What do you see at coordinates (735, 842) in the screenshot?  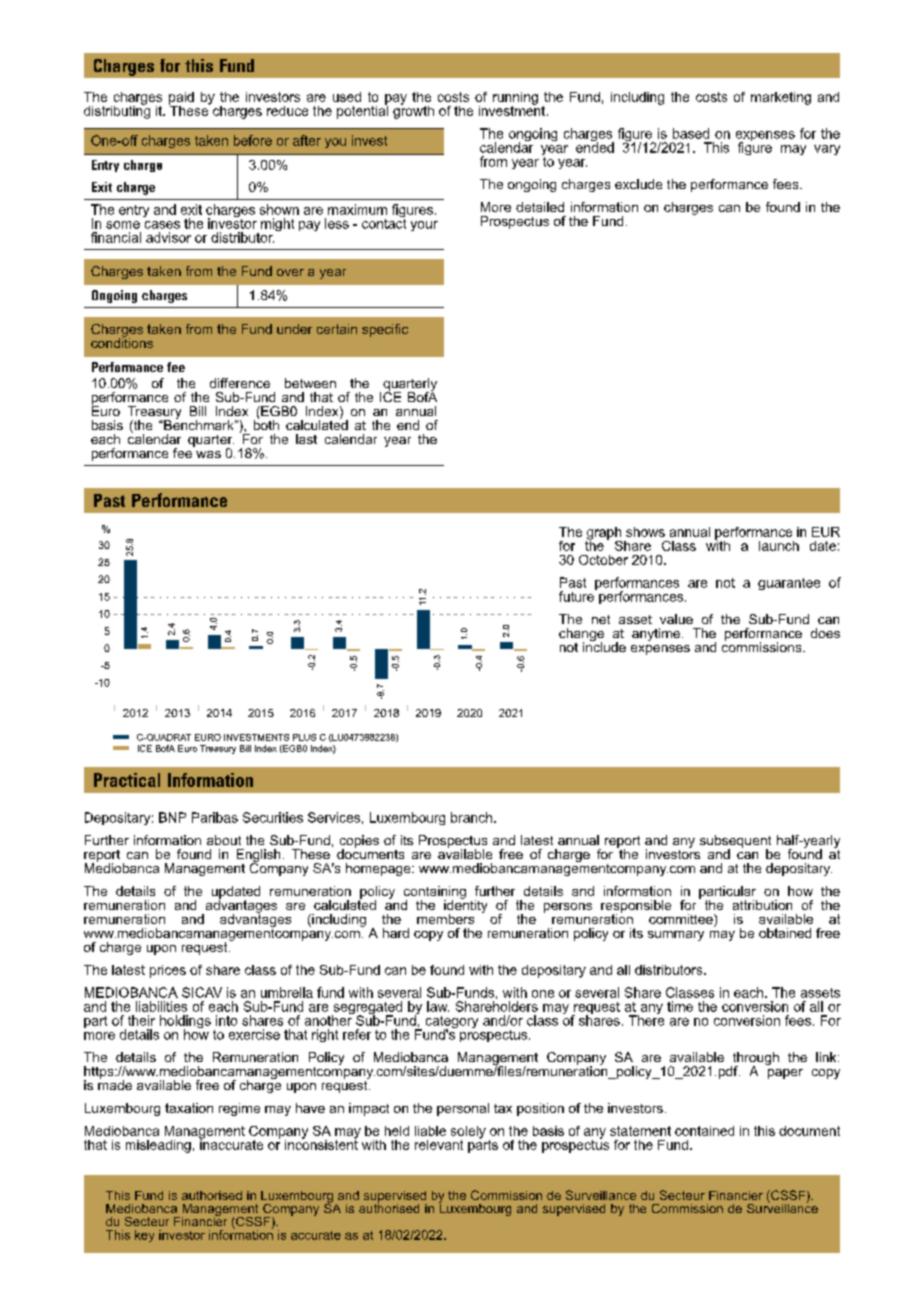 I see `subsequent` at bounding box center [735, 842].
